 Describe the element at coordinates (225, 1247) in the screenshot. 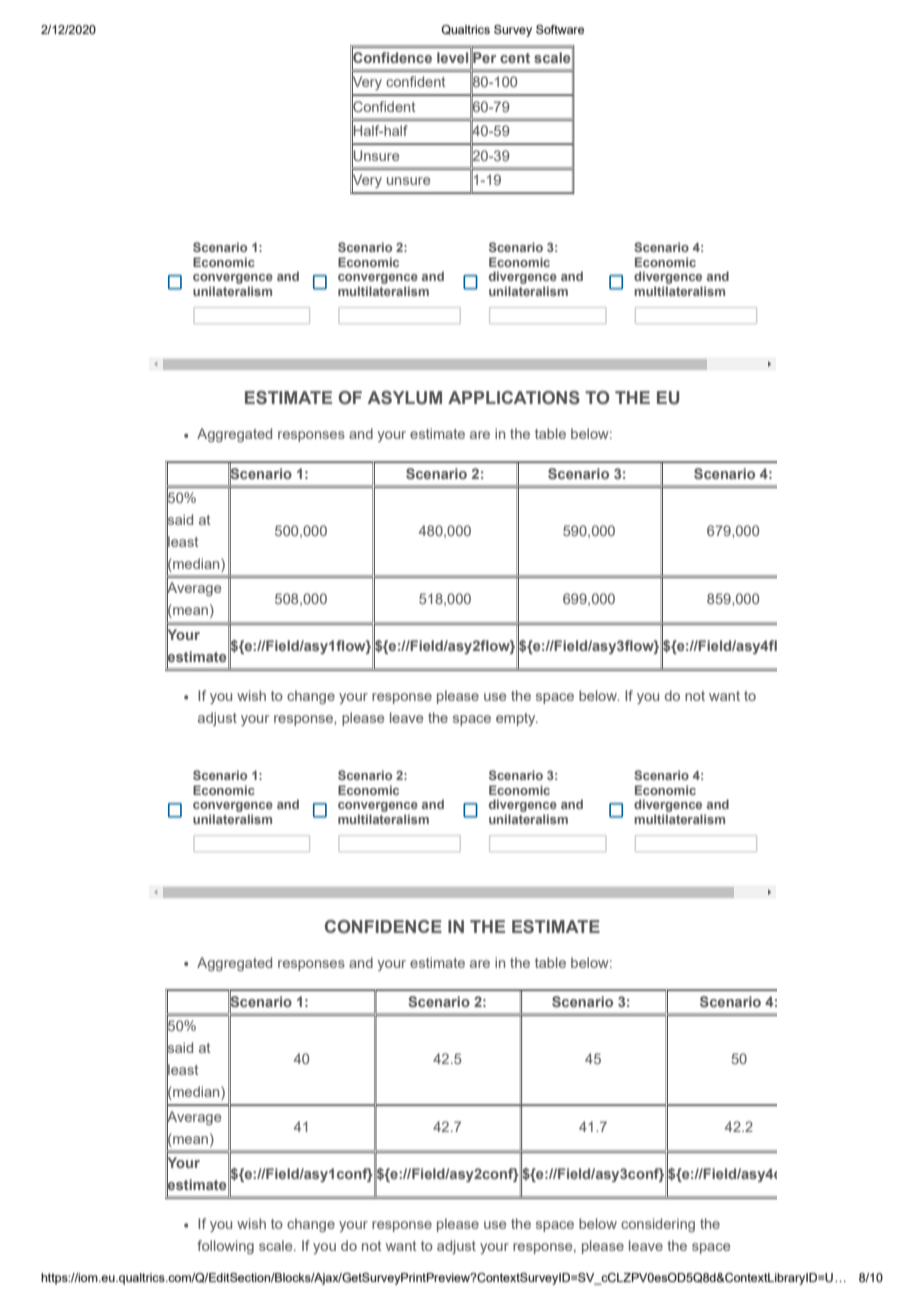

I see `following` at that location.
